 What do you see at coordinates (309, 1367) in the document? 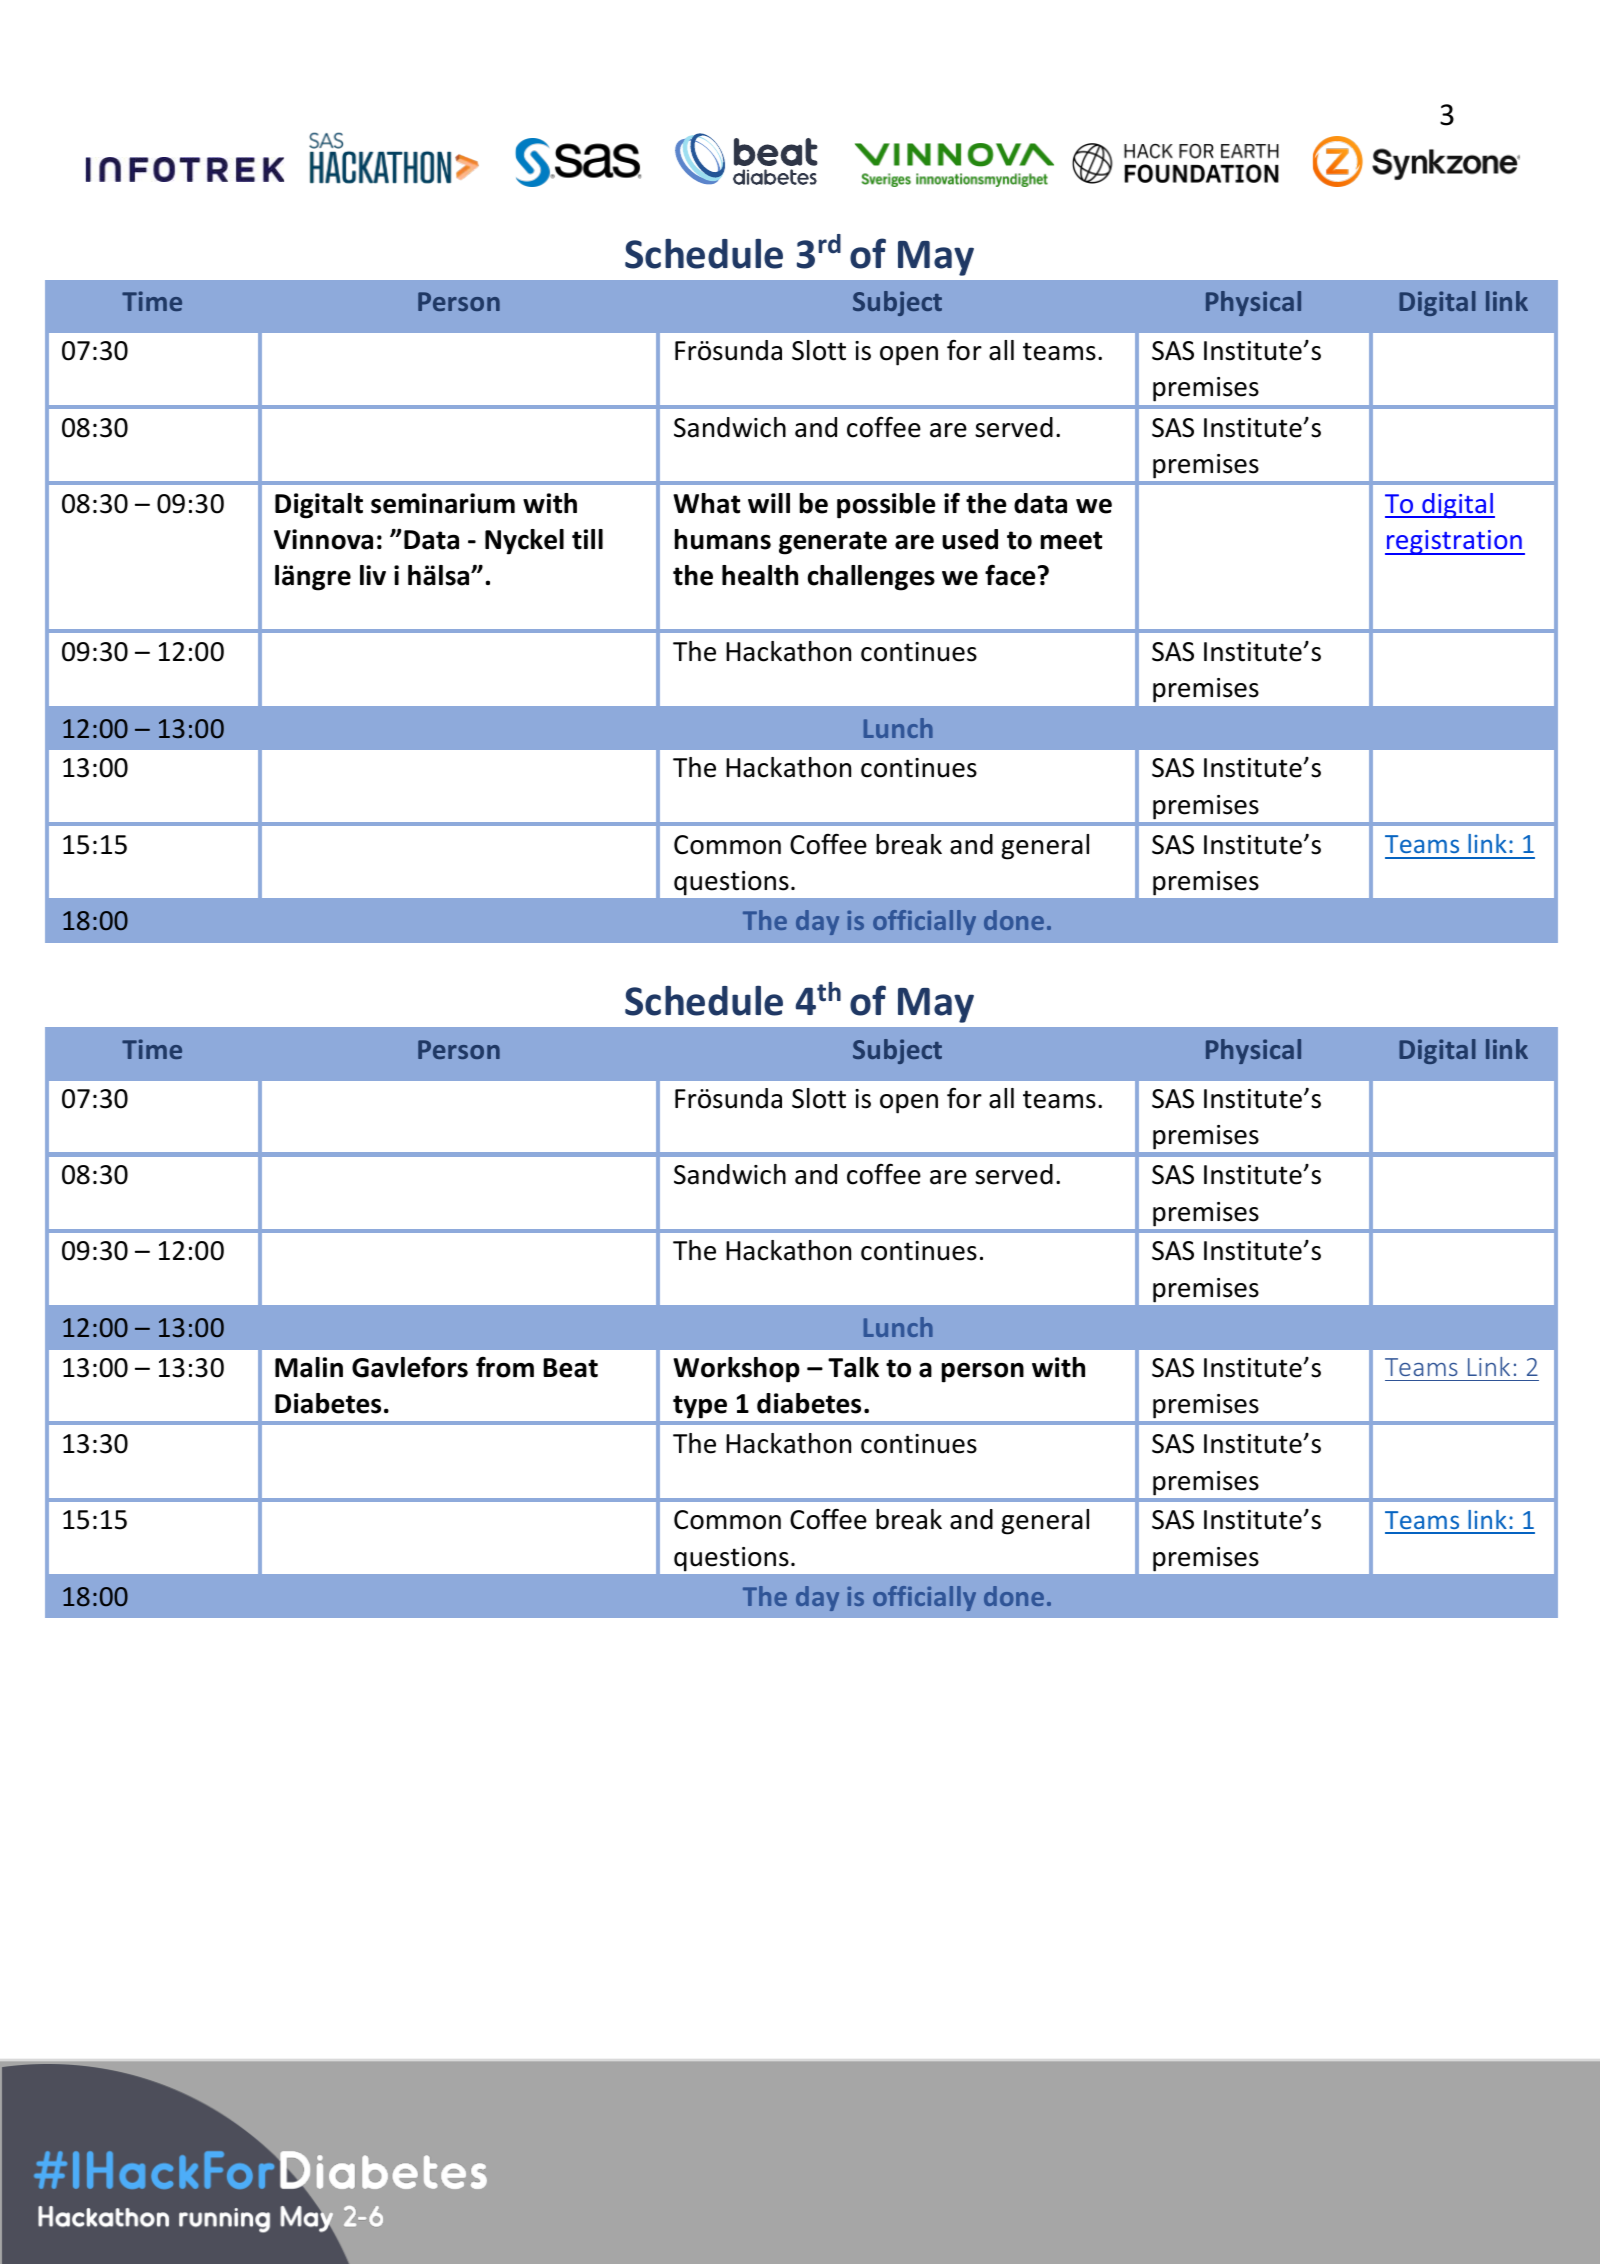
I see `Malin` at bounding box center [309, 1367].
